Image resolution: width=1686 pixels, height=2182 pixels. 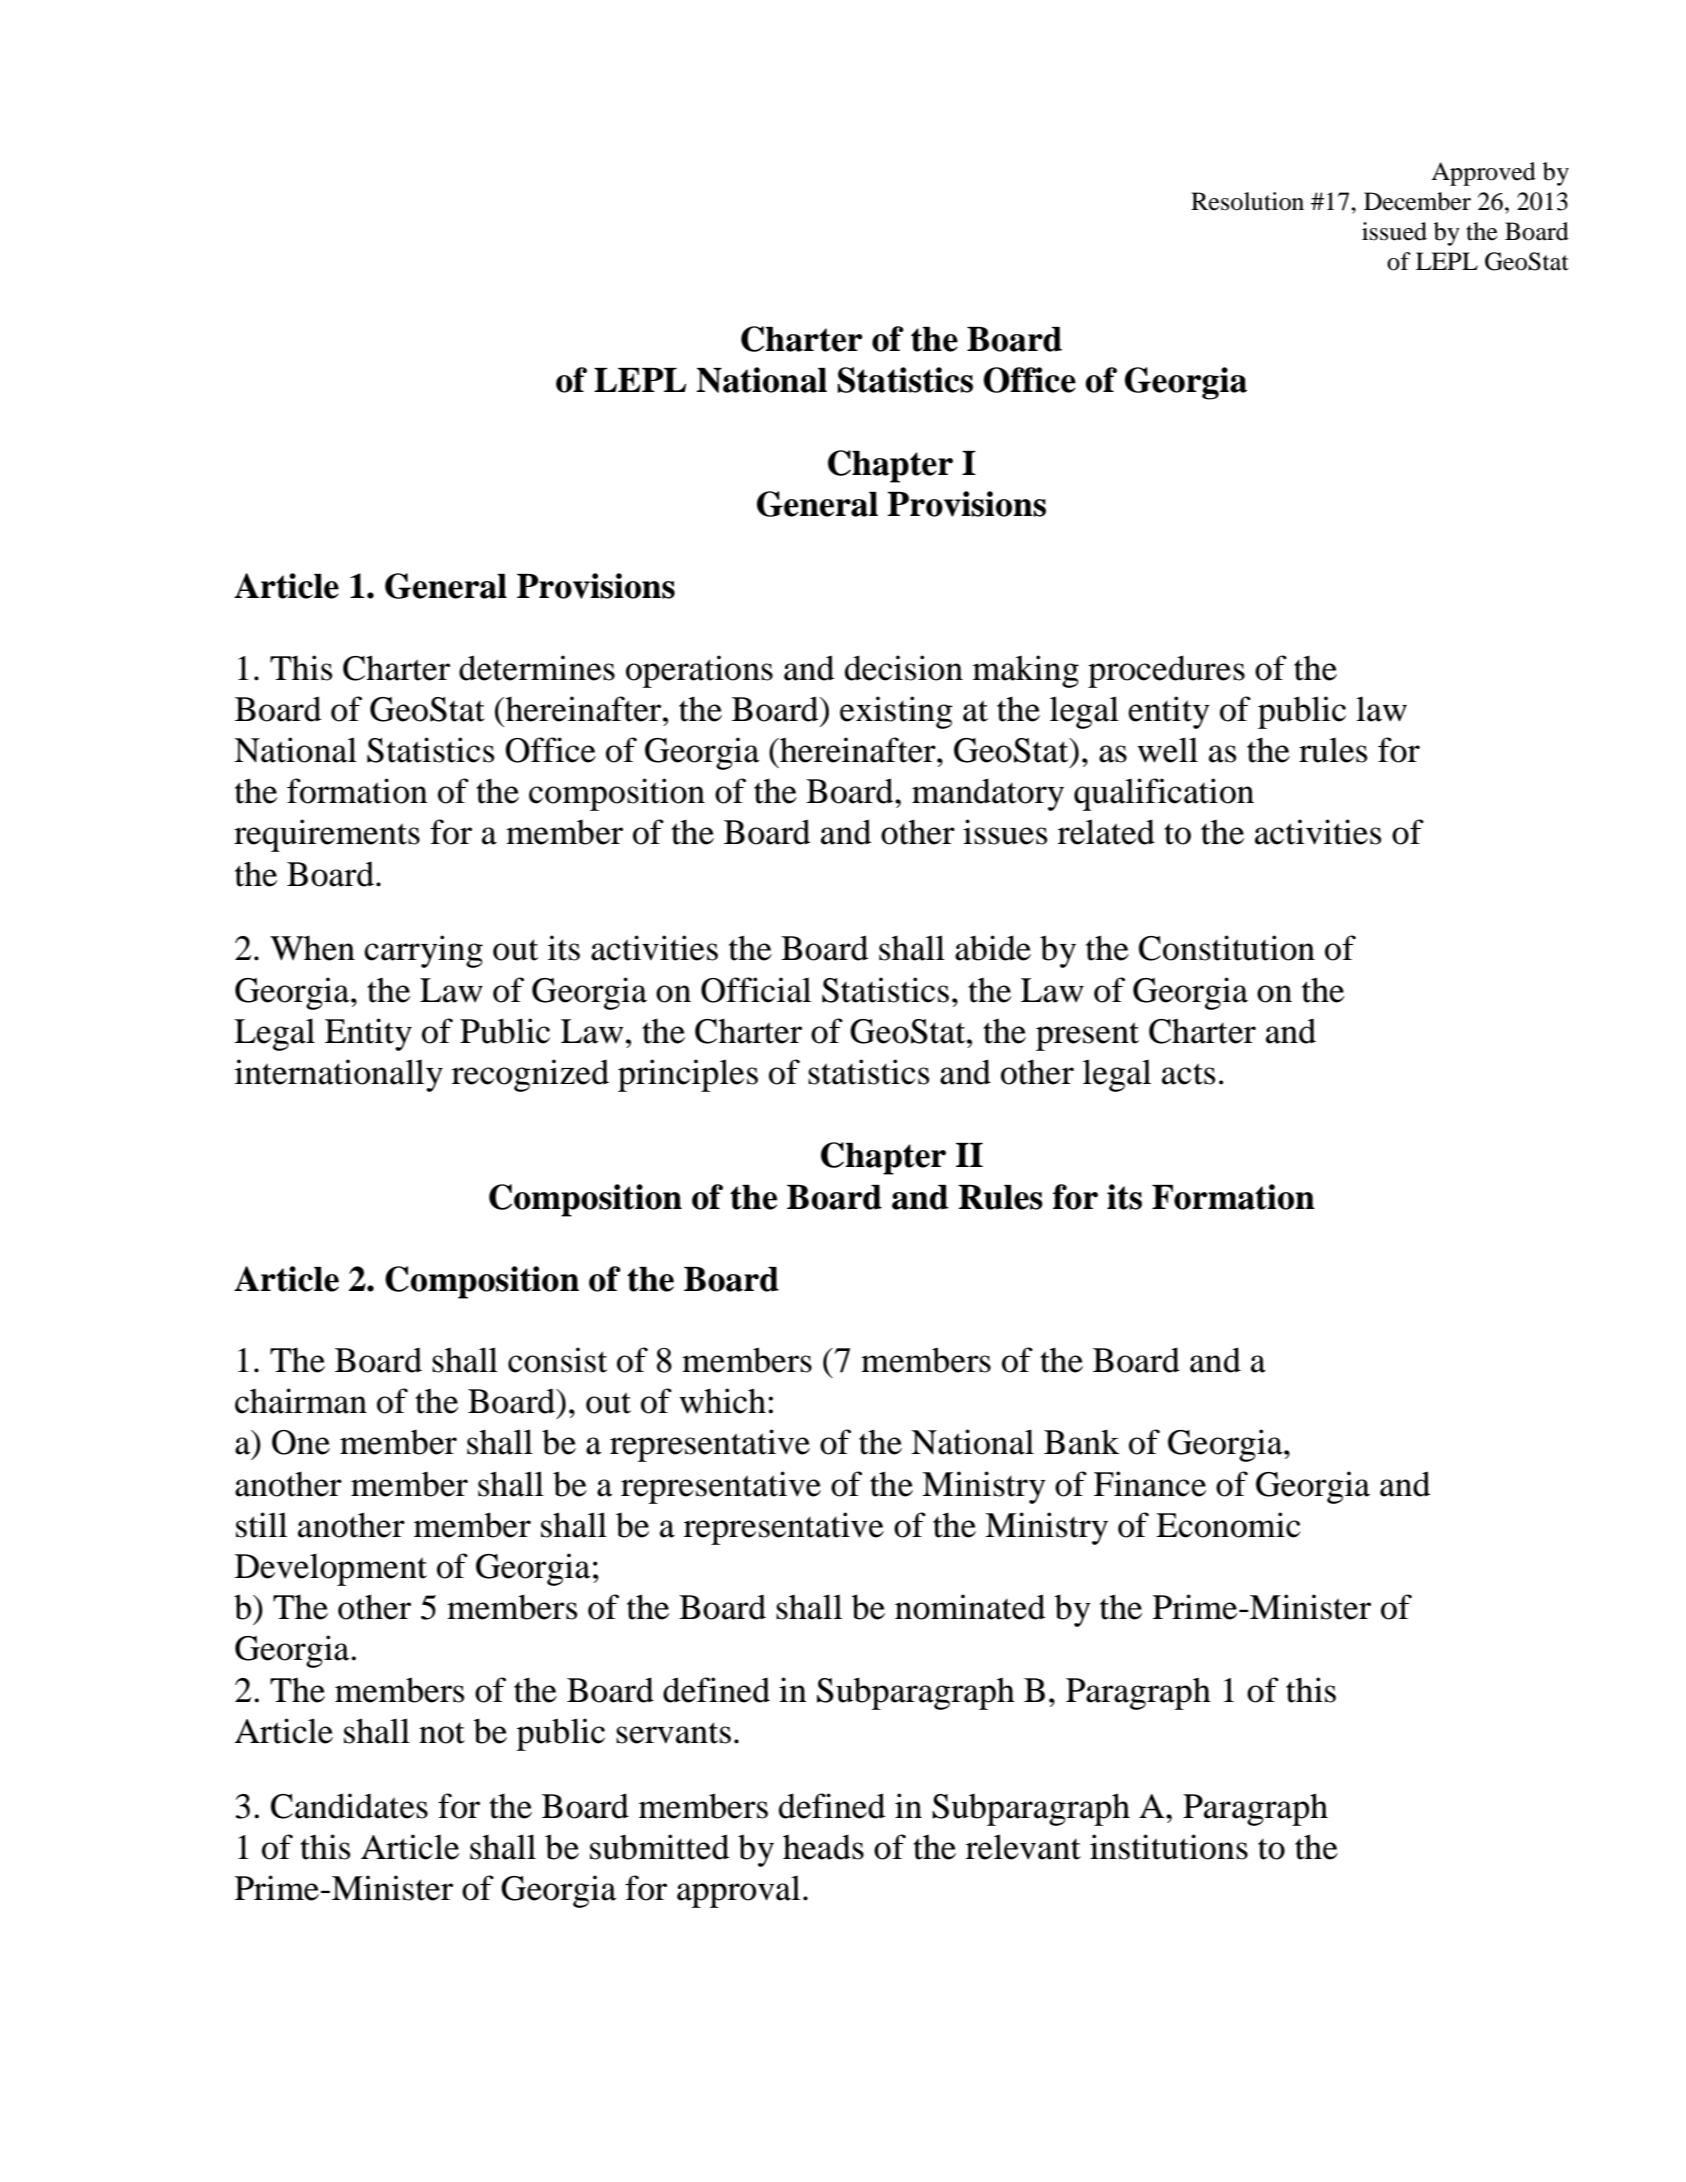 I want to click on determines, so click(x=537, y=668).
